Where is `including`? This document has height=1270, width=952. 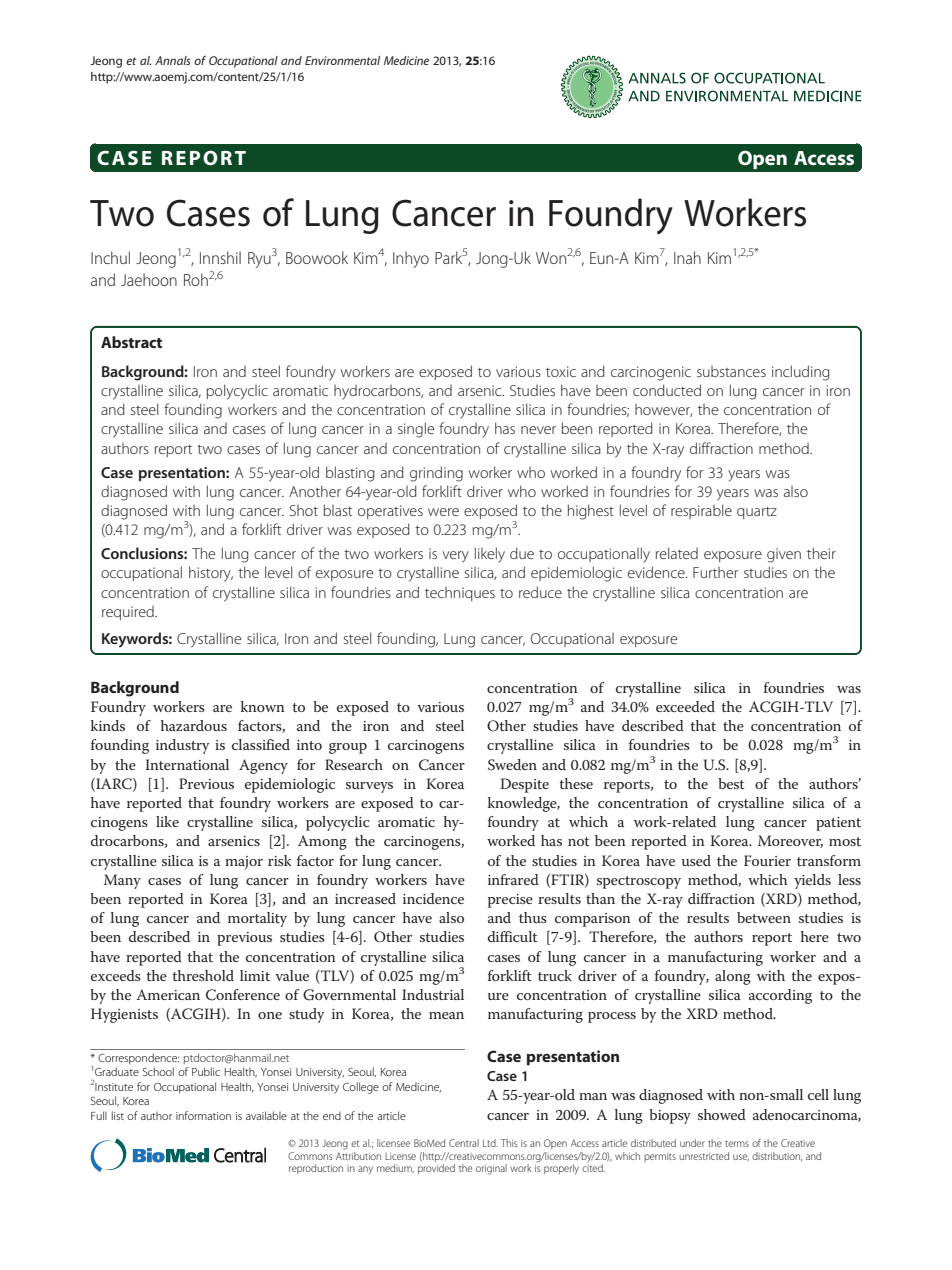 including is located at coordinates (801, 373).
